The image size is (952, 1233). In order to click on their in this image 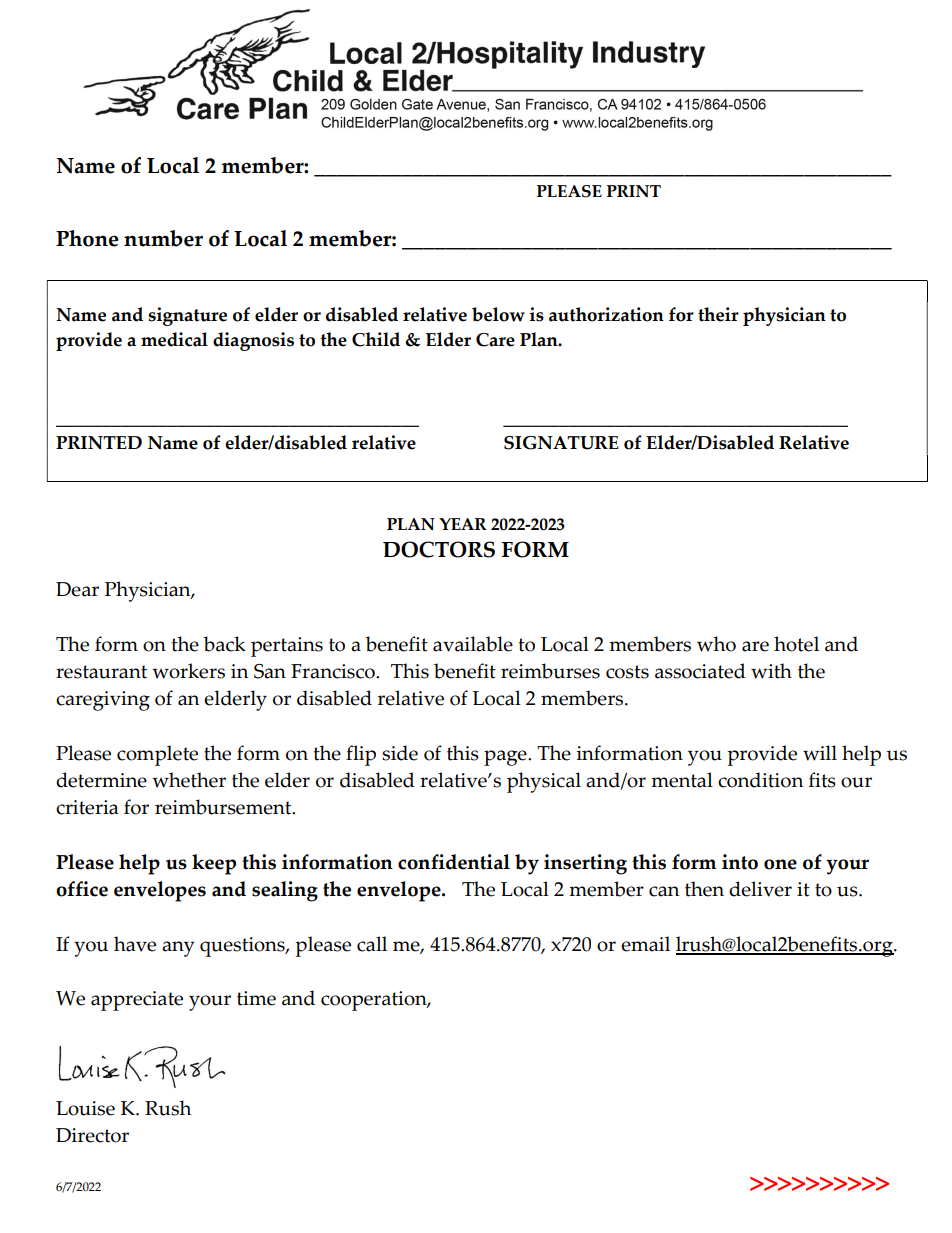, I will do `click(718, 314)`.
